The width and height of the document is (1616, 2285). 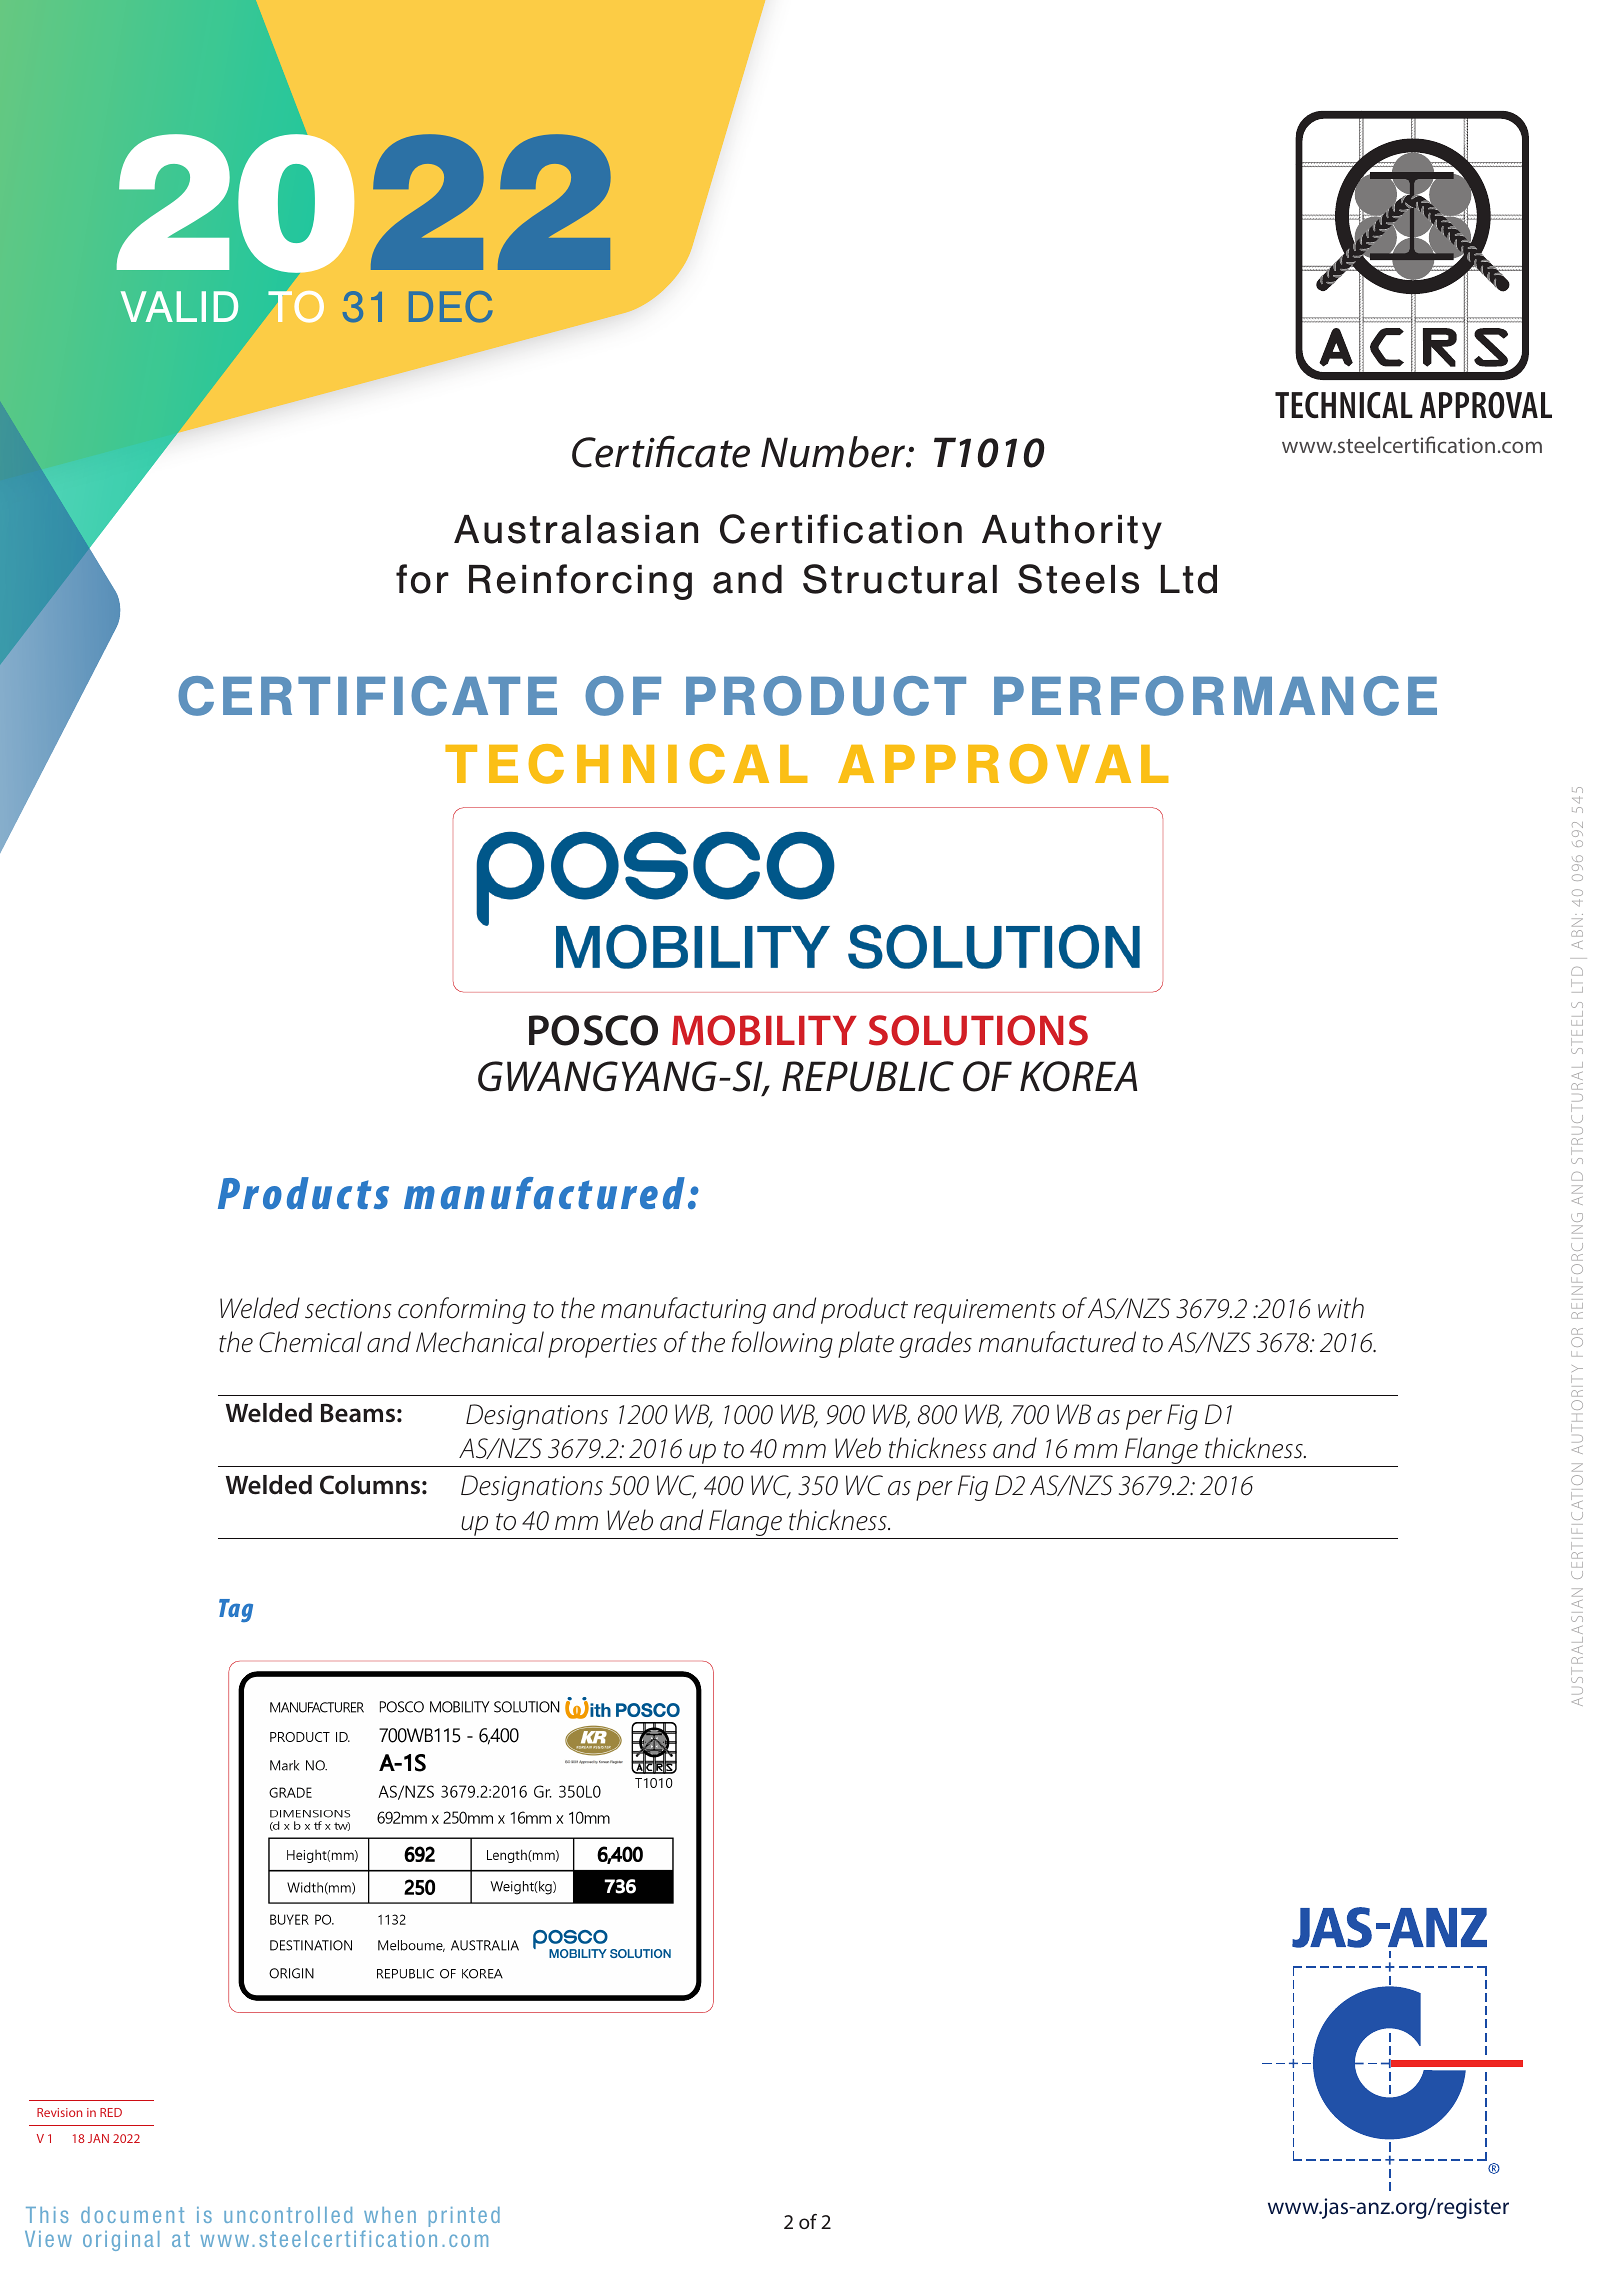 What do you see at coordinates (935, 1344) in the document?
I see `grades` at bounding box center [935, 1344].
